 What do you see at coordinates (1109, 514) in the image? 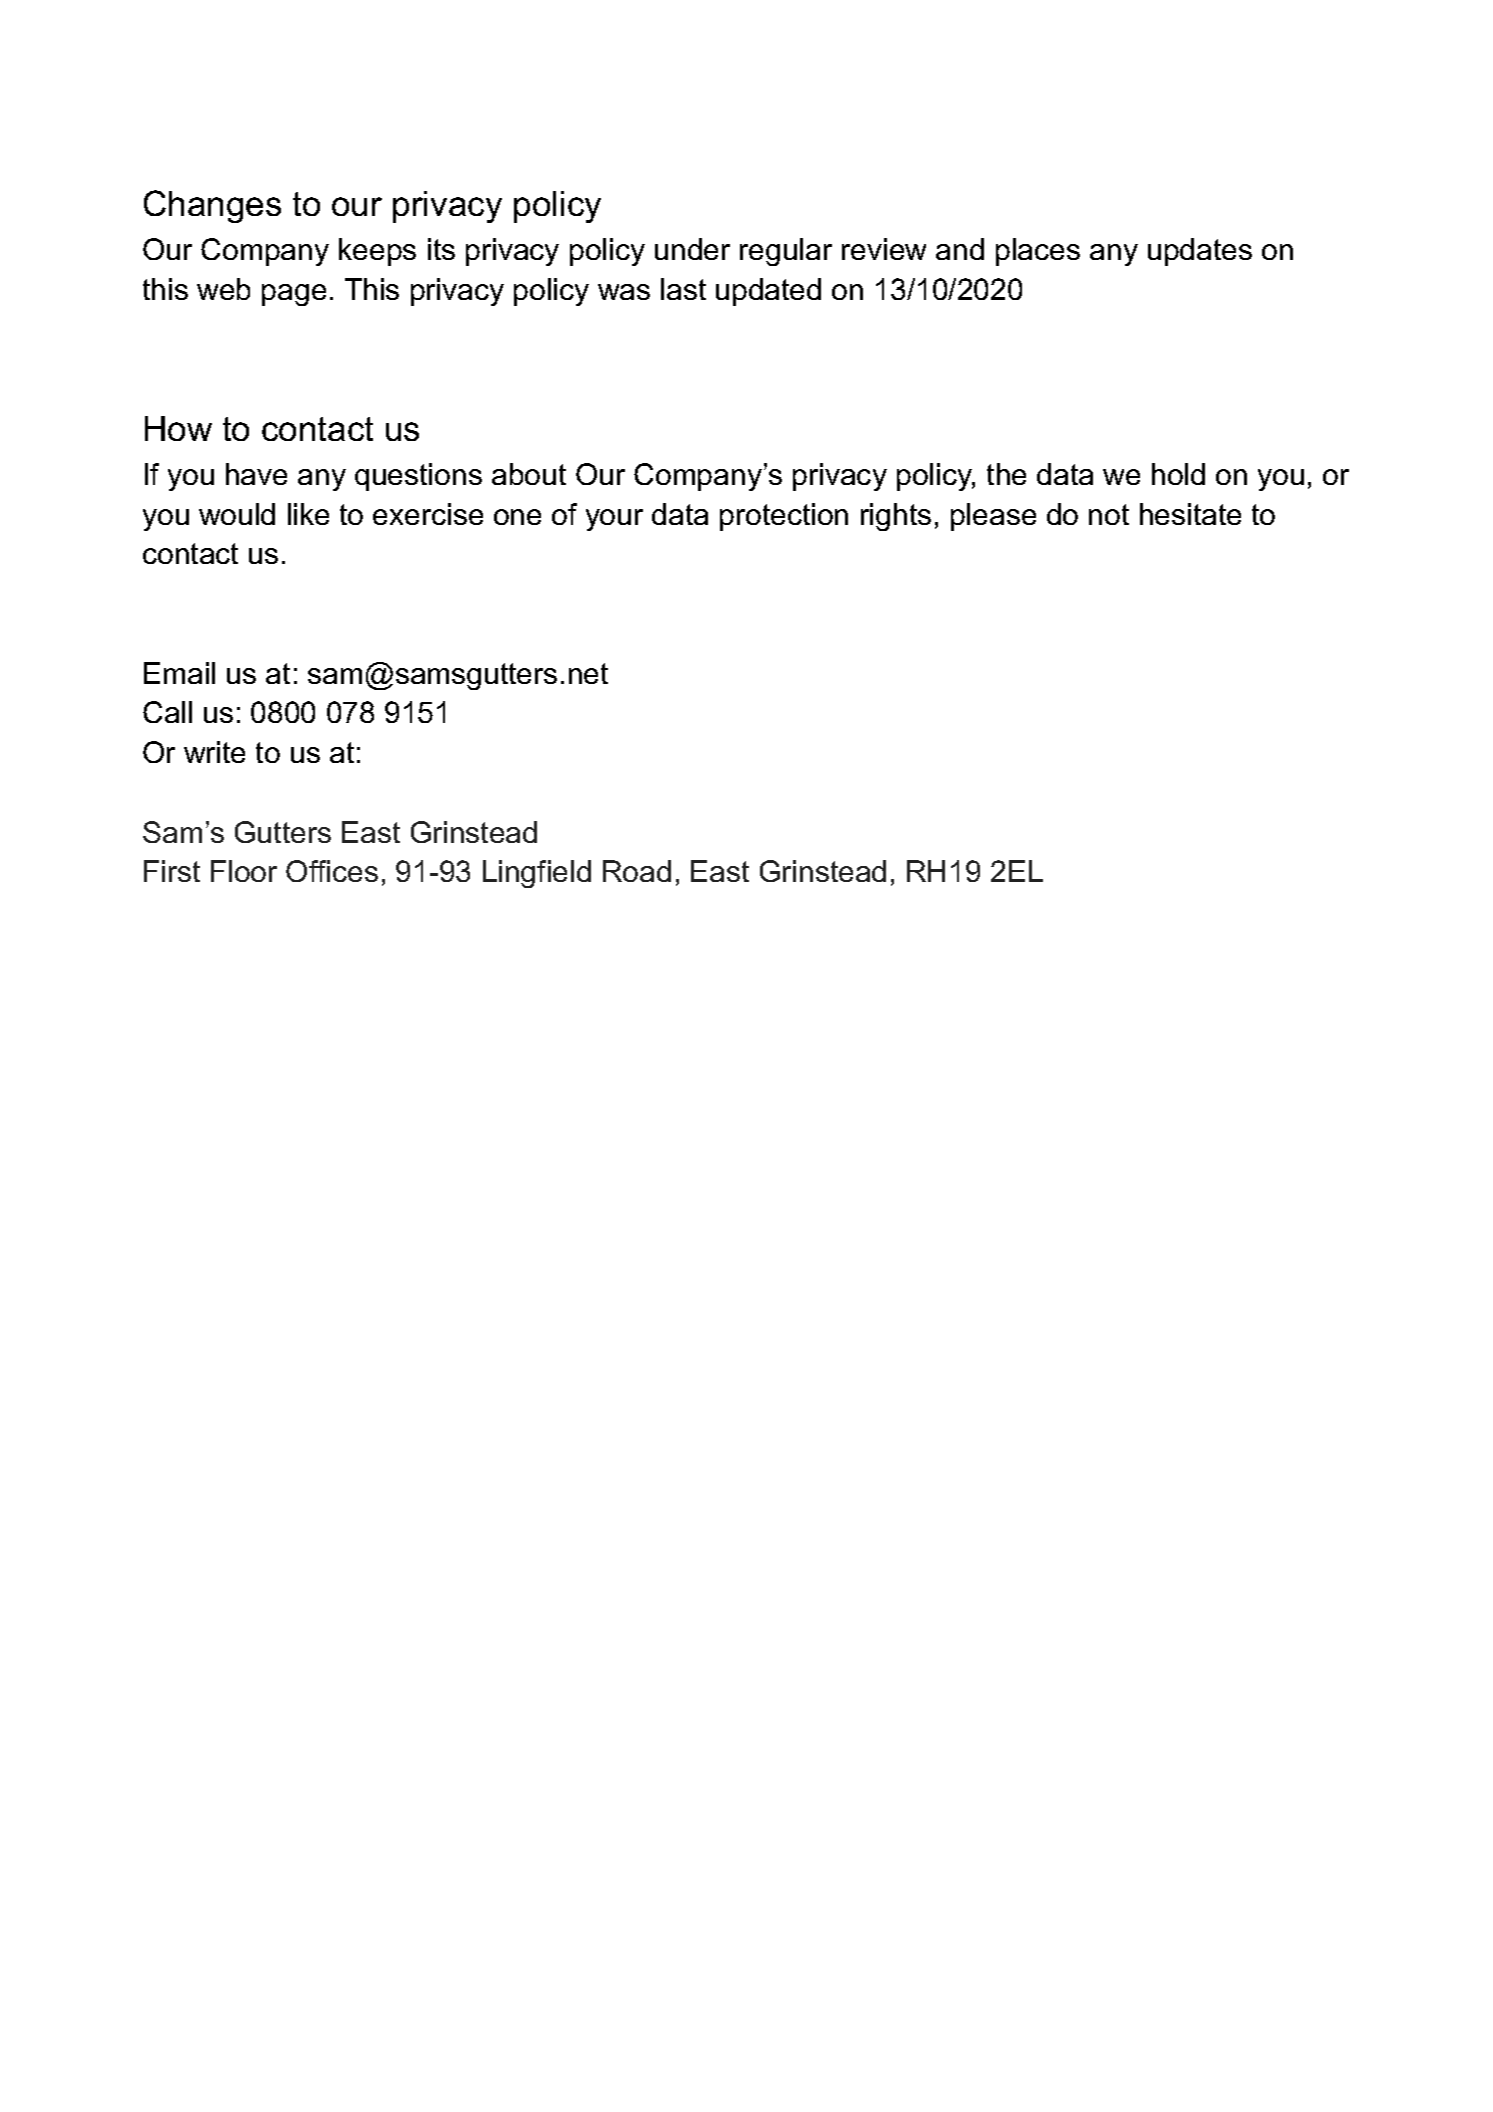
I see `not` at bounding box center [1109, 514].
